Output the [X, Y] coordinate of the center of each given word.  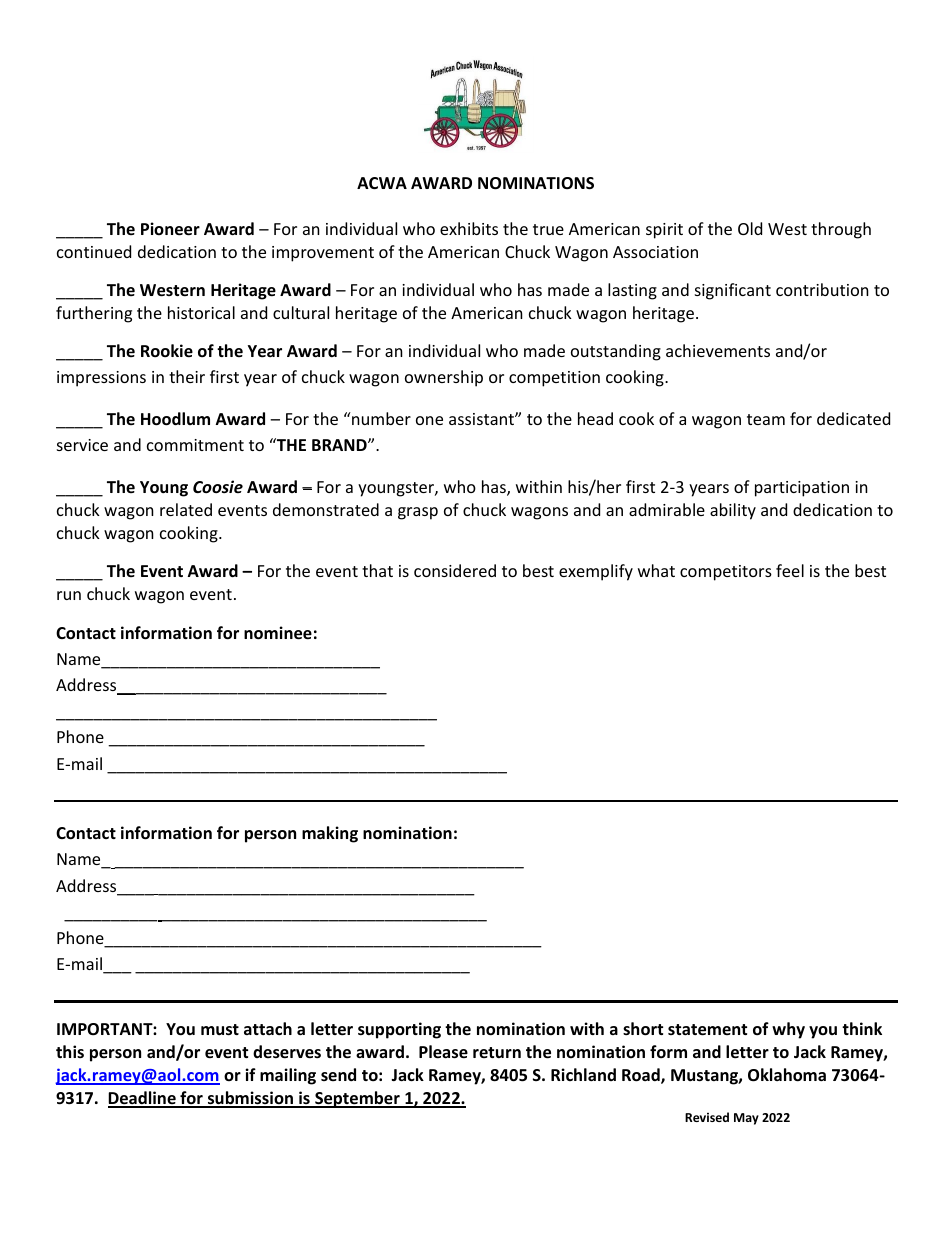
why [788, 1030]
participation [802, 489]
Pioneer [170, 229]
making [330, 834]
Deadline [143, 1099]
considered [455, 570]
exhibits [469, 228]
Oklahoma [787, 1075]
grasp [418, 513]
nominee [278, 633]
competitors [726, 573]
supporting [399, 1030]
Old [750, 228]
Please [443, 1052]
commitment [195, 445]
